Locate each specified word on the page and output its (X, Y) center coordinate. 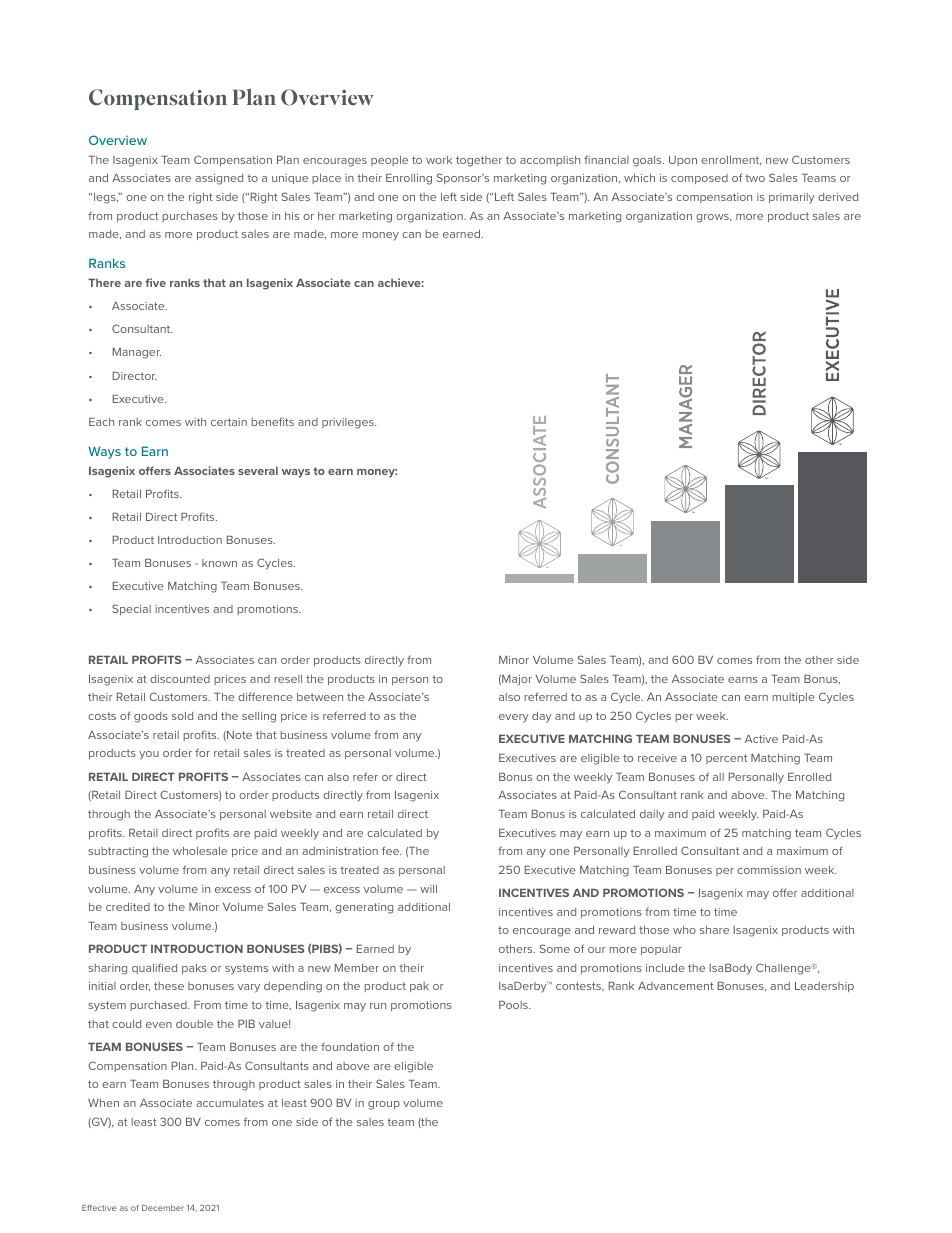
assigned (219, 179)
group (384, 1105)
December (163, 1208)
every (514, 718)
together (479, 161)
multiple (793, 698)
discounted (180, 679)
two (755, 178)
